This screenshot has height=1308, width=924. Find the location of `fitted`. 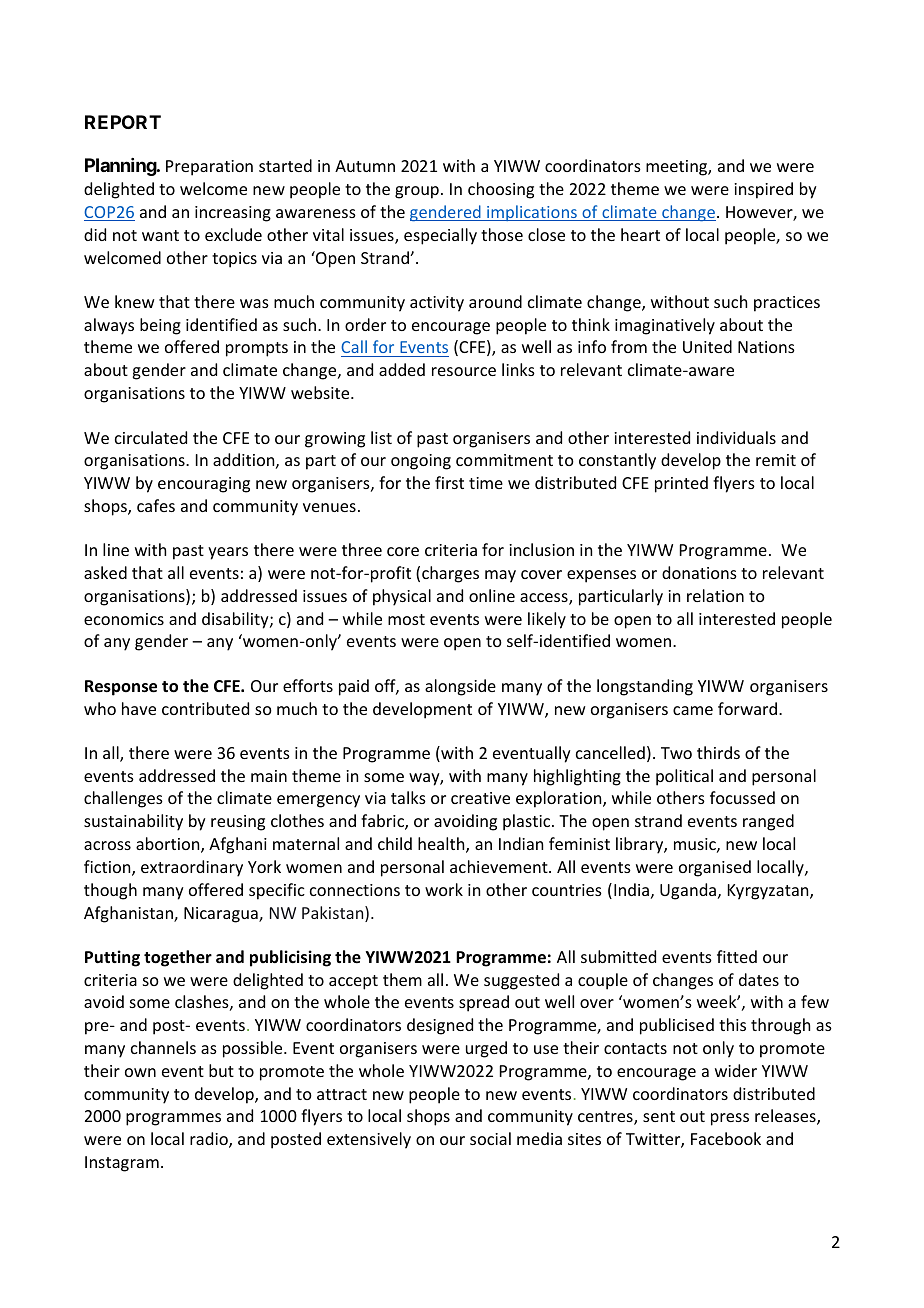

fitted is located at coordinates (737, 956).
